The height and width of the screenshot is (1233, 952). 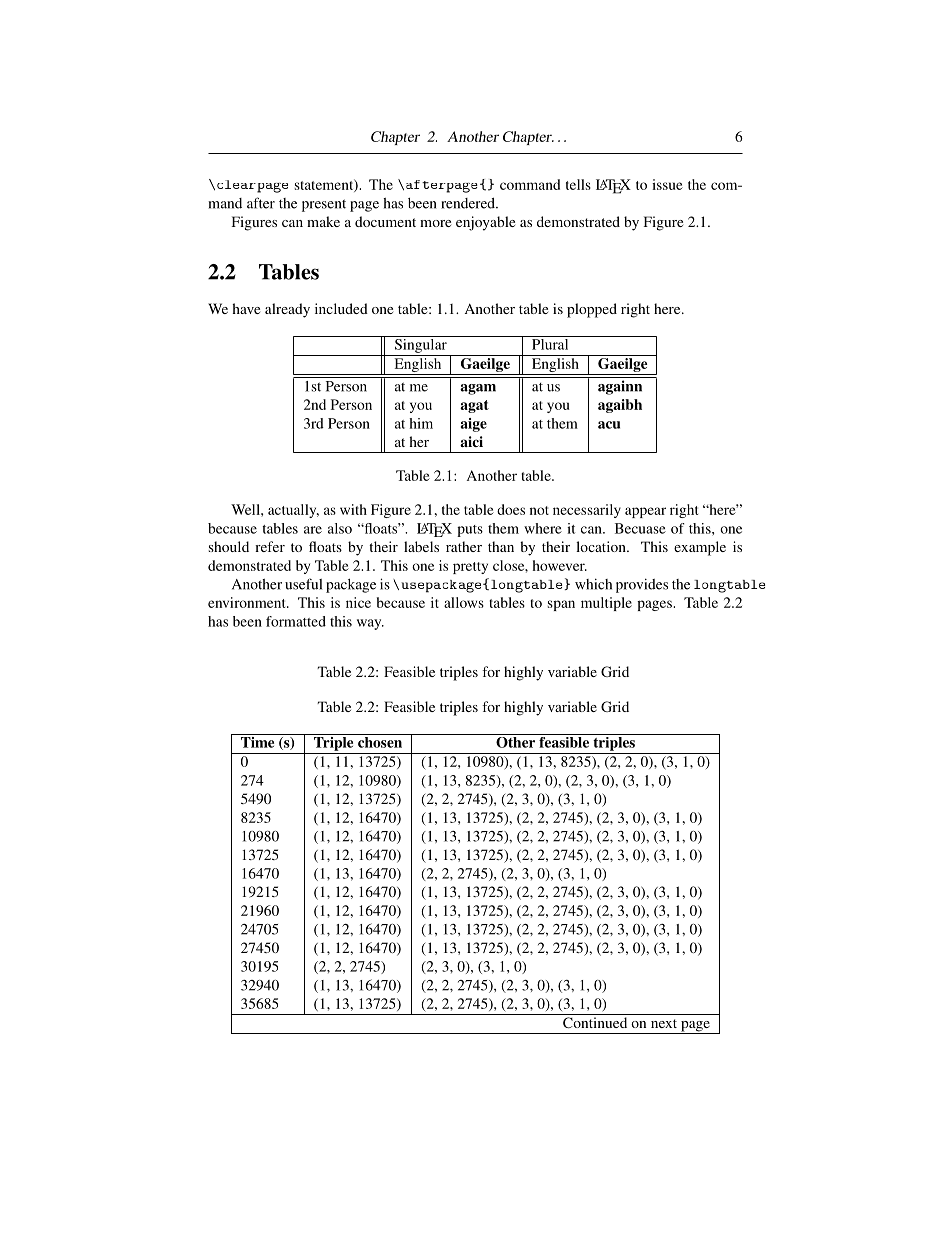 I want to click on Time, so click(x=258, y=741).
